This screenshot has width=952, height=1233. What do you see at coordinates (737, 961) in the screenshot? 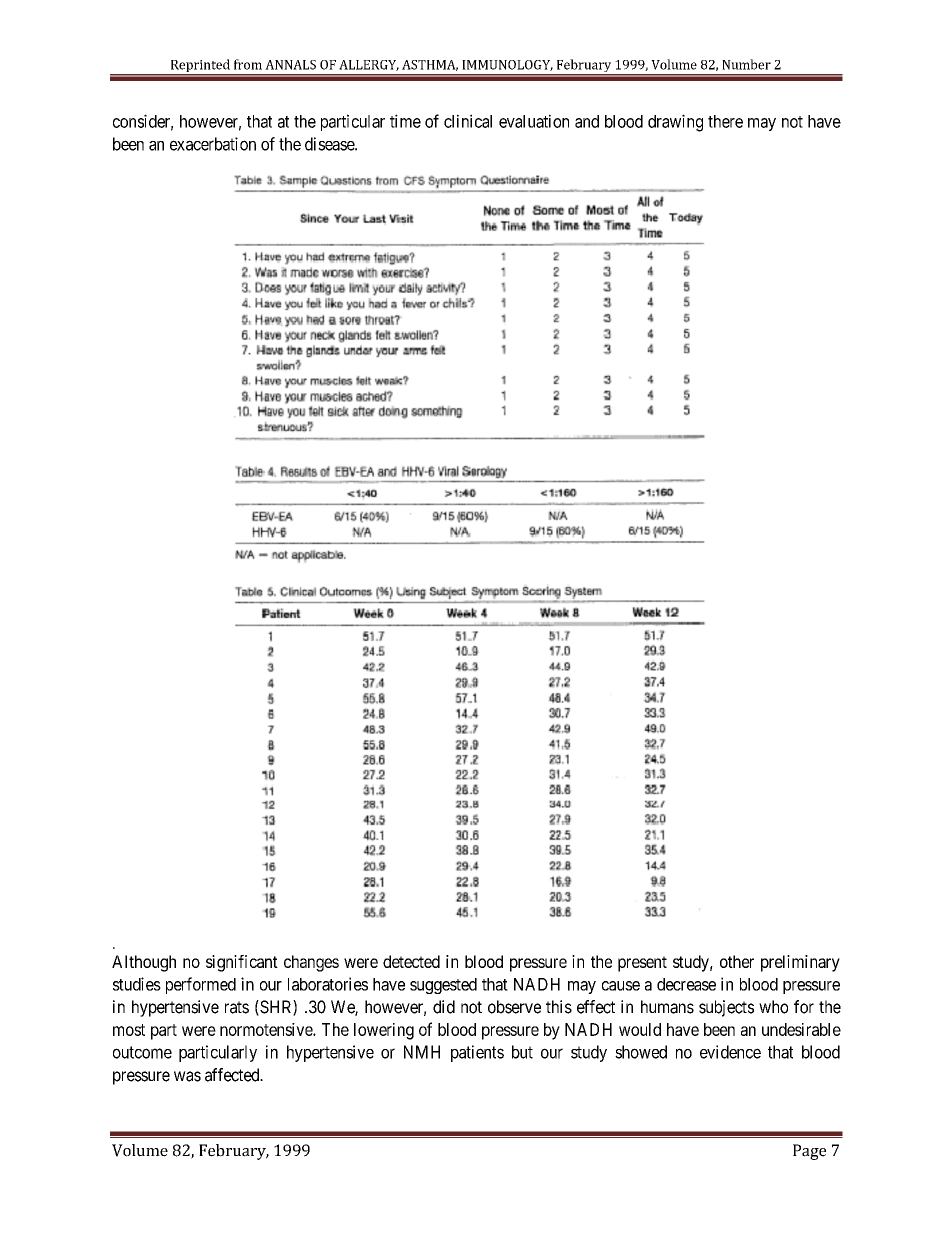
I see `other` at bounding box center [737, 961].
